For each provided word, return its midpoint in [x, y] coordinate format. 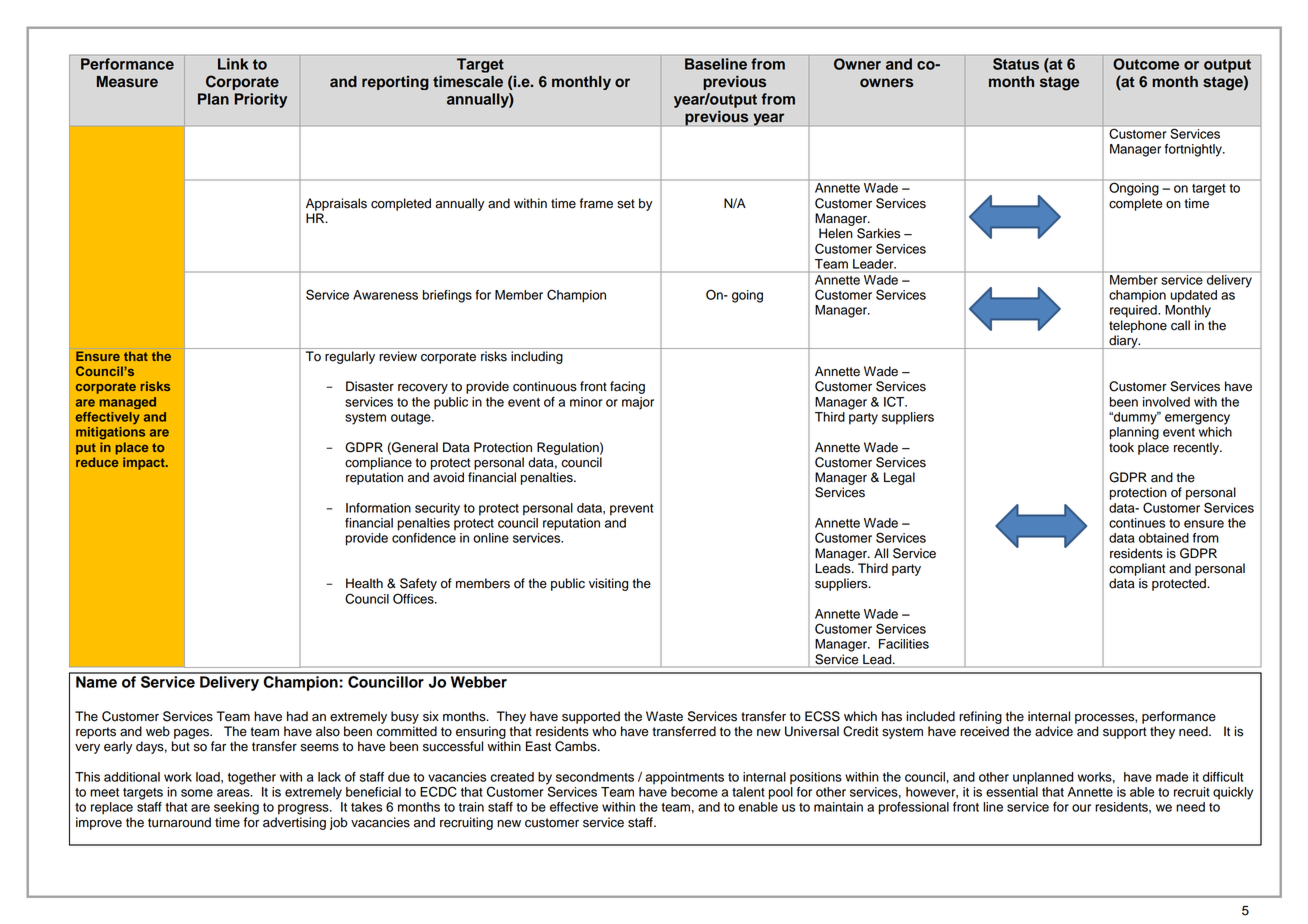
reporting [395, 83]
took [1121, 447]
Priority [260, 100]
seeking [236, 808]
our [1081, 808]
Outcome [1146, 64]
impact [145, 463]
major [638, 403]
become [694, 792]
